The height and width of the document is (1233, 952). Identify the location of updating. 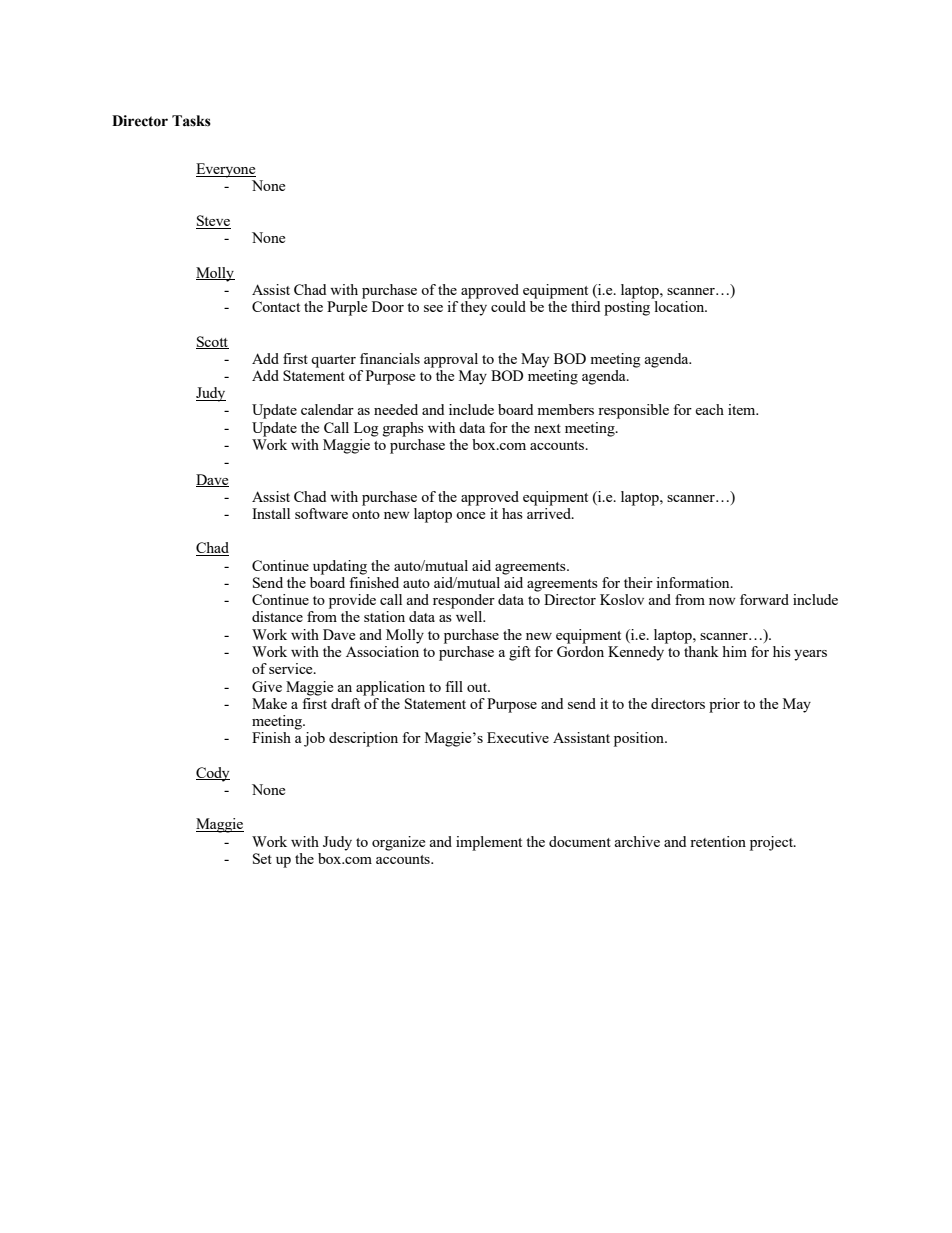
(340, 567).
